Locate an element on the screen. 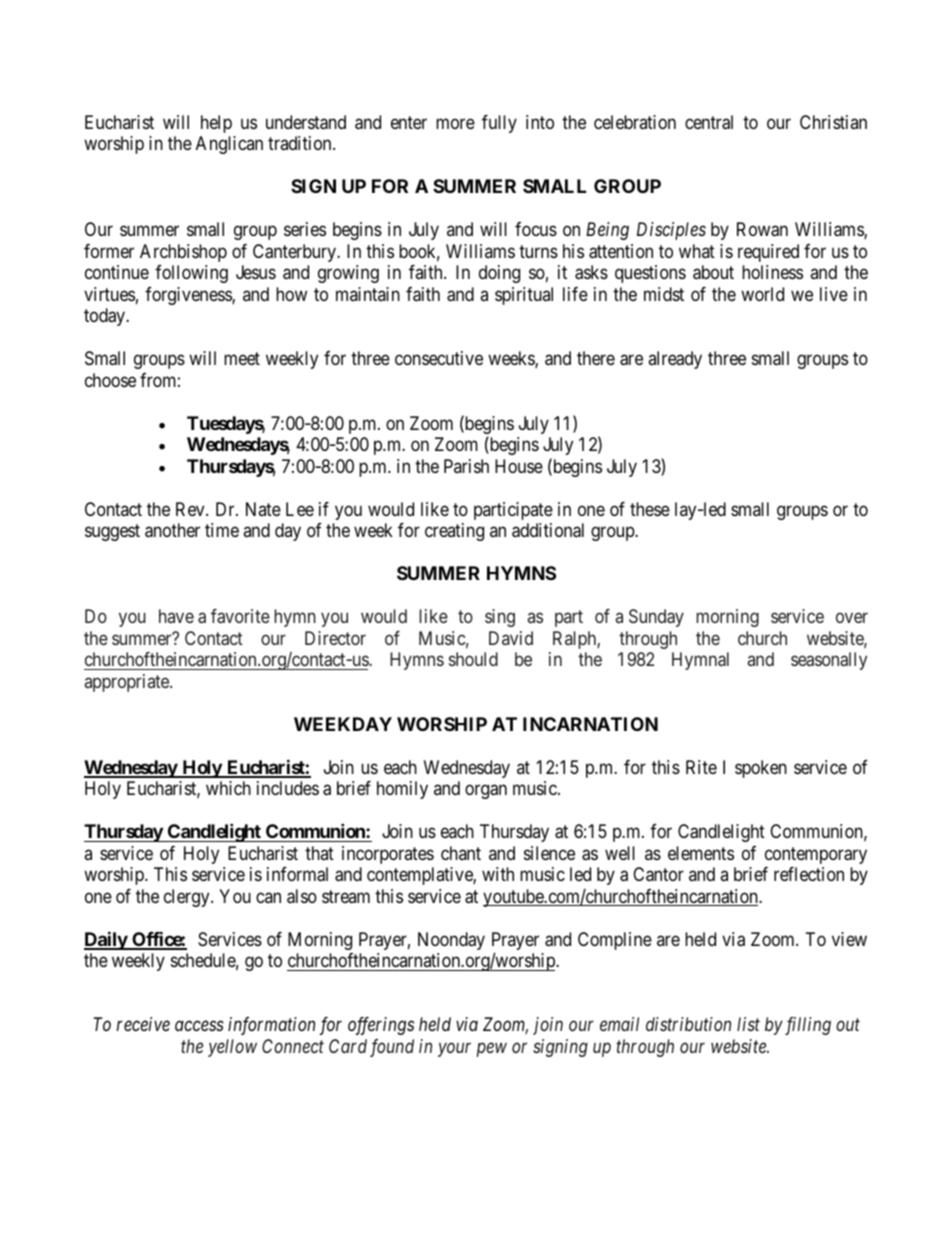  list is located at coordinates (748, 1024).
